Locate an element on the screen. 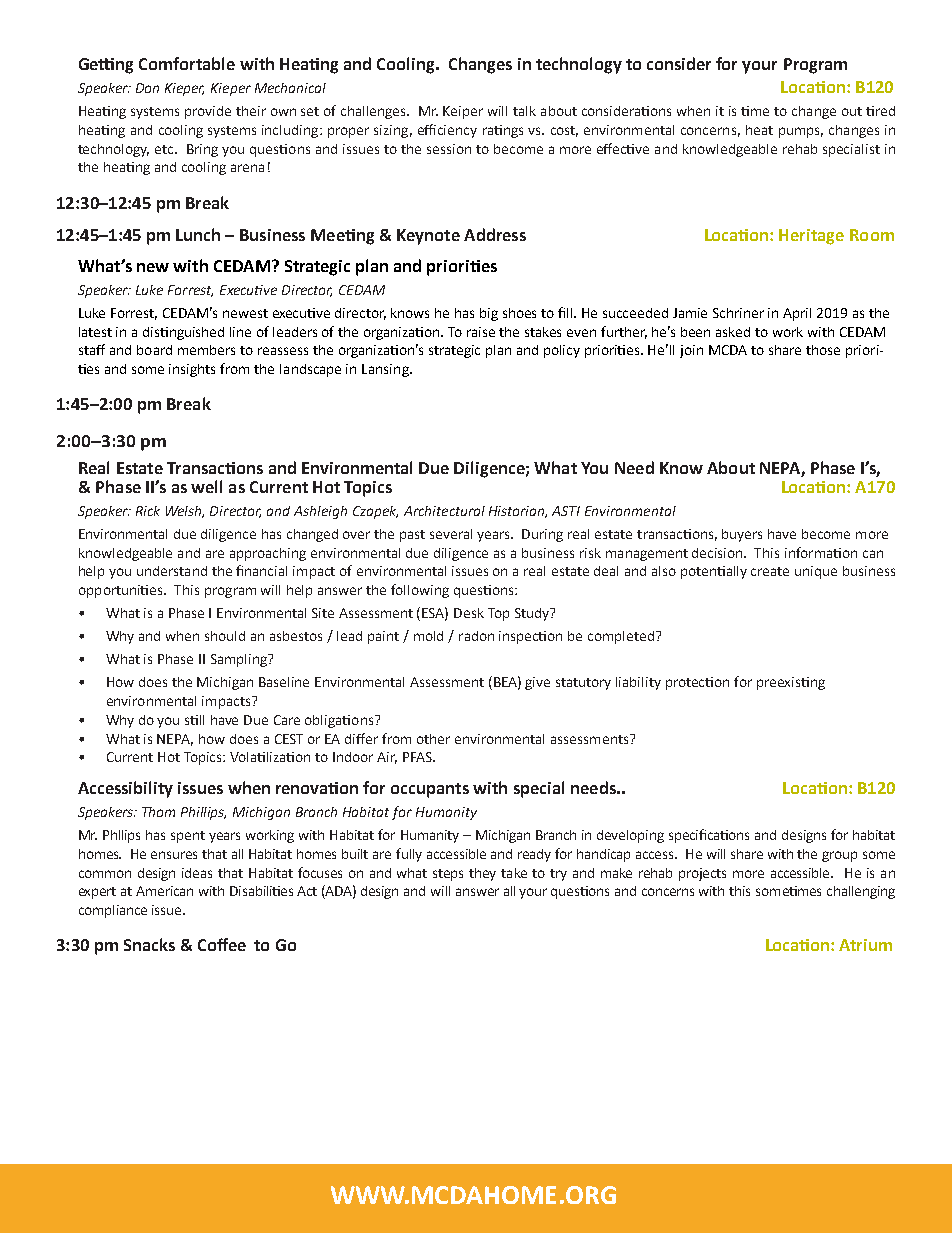 The image size is (952, 1233). talk is located at coordinates (524, 111).
